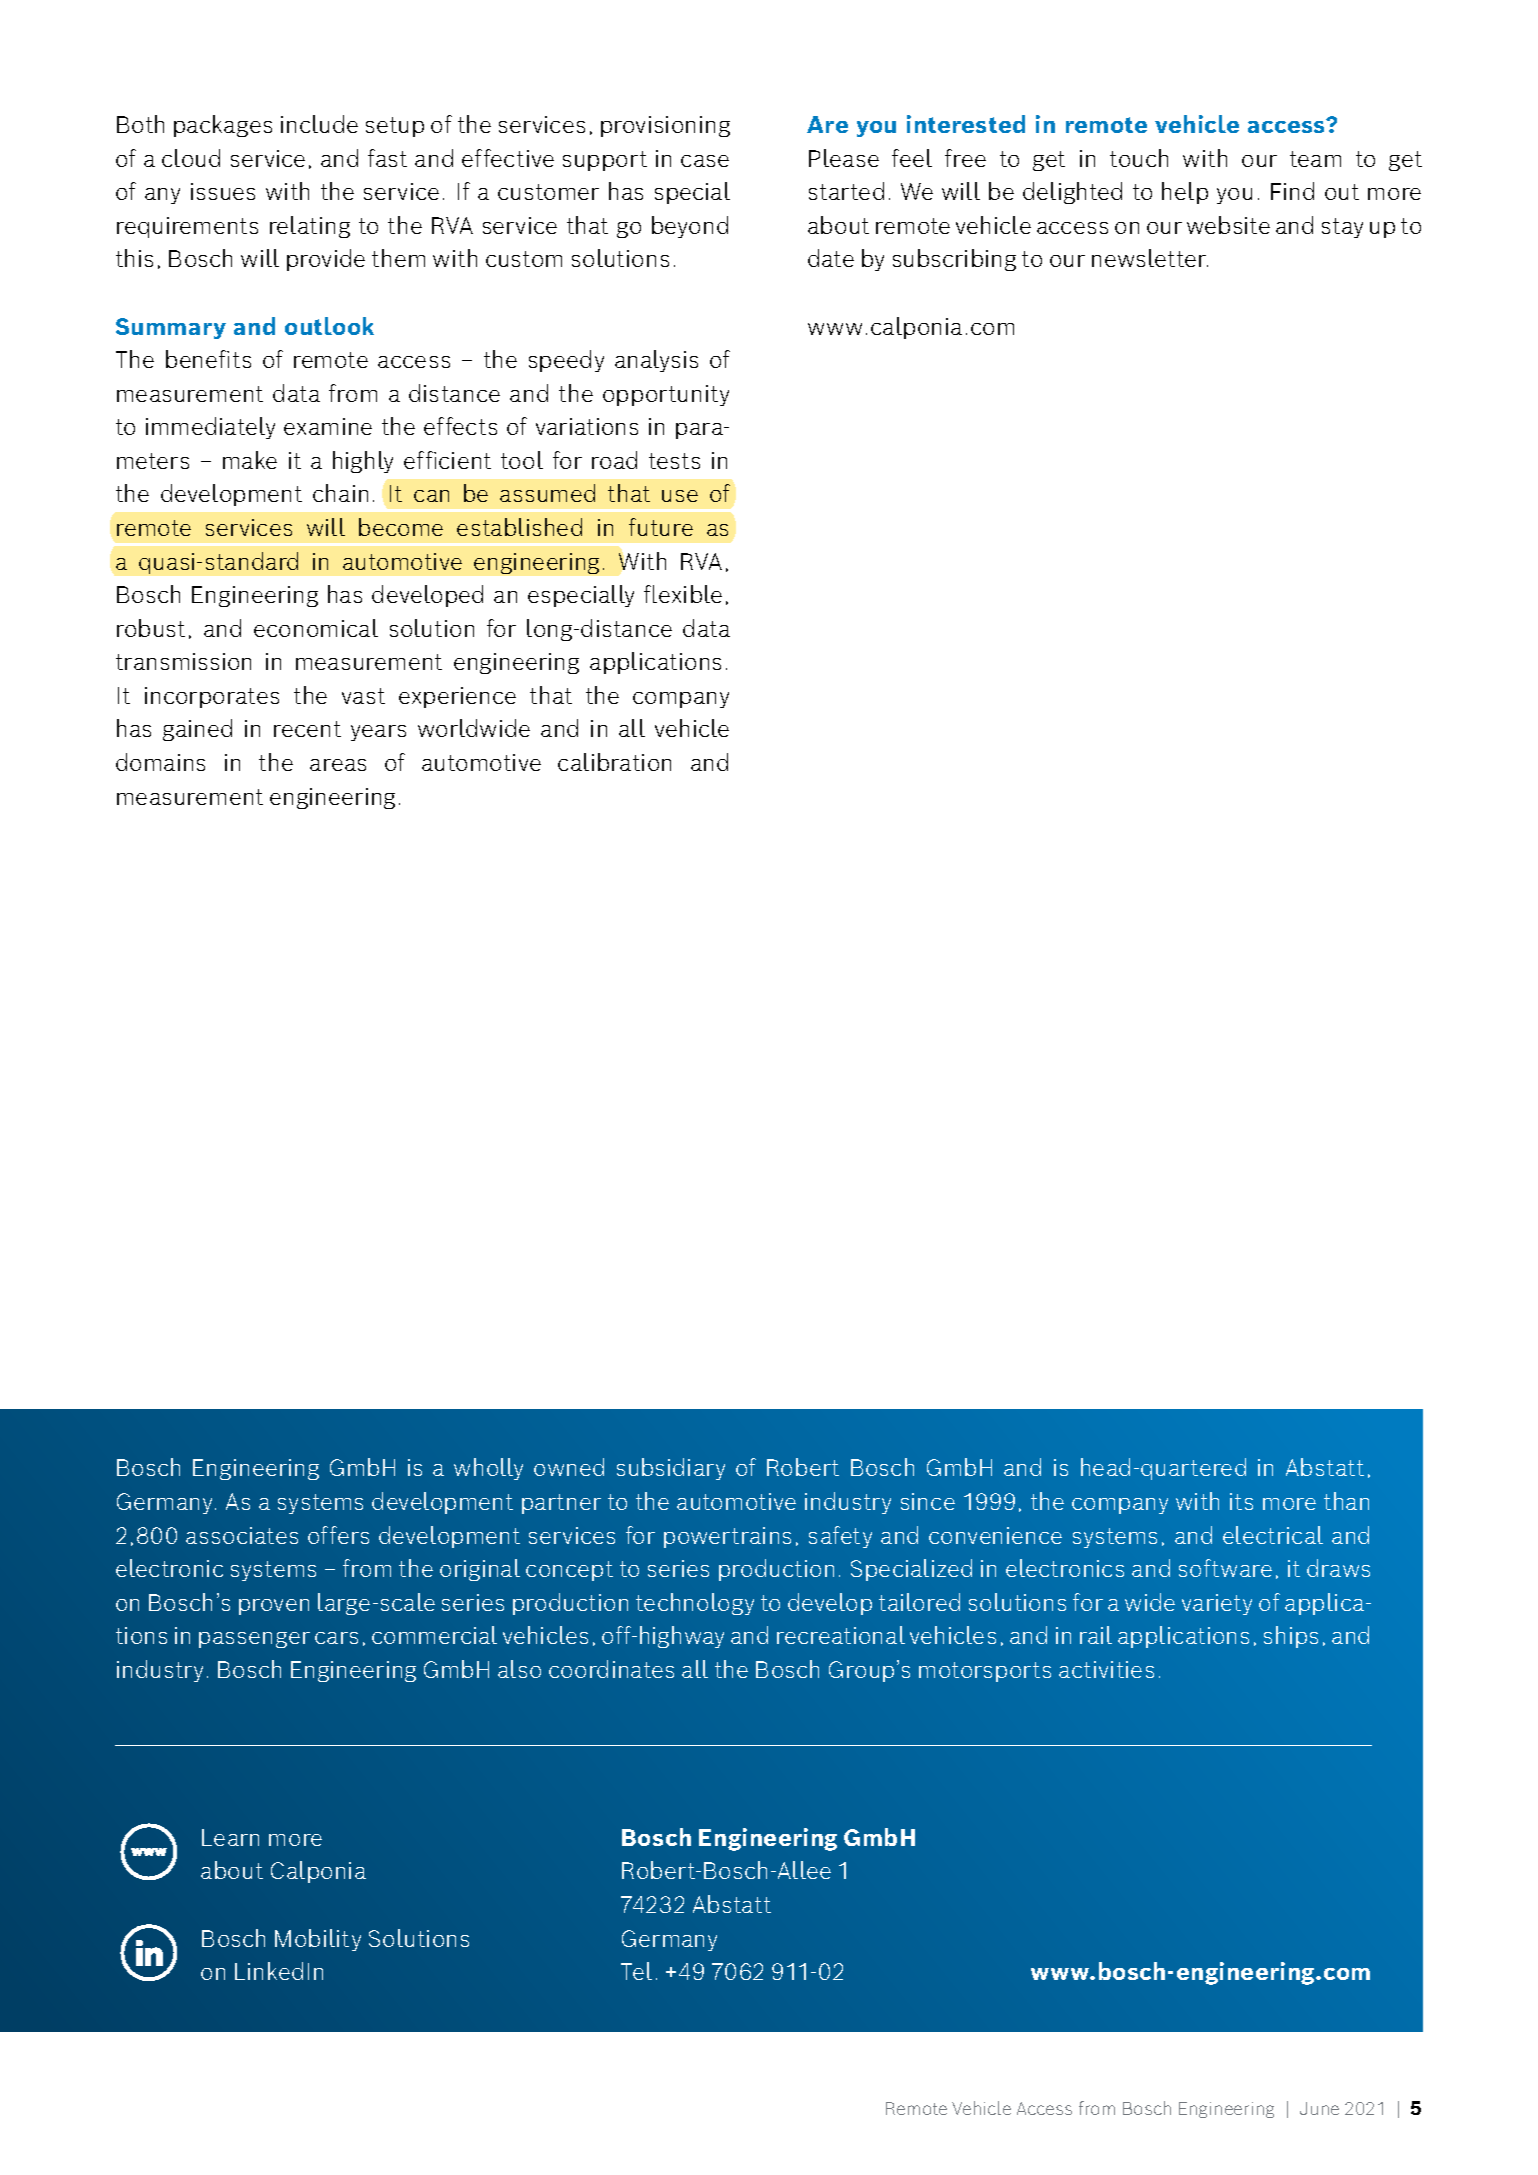 This screenshot has width=1538, height=2175. I want to click on help, so click(1185, 193).
